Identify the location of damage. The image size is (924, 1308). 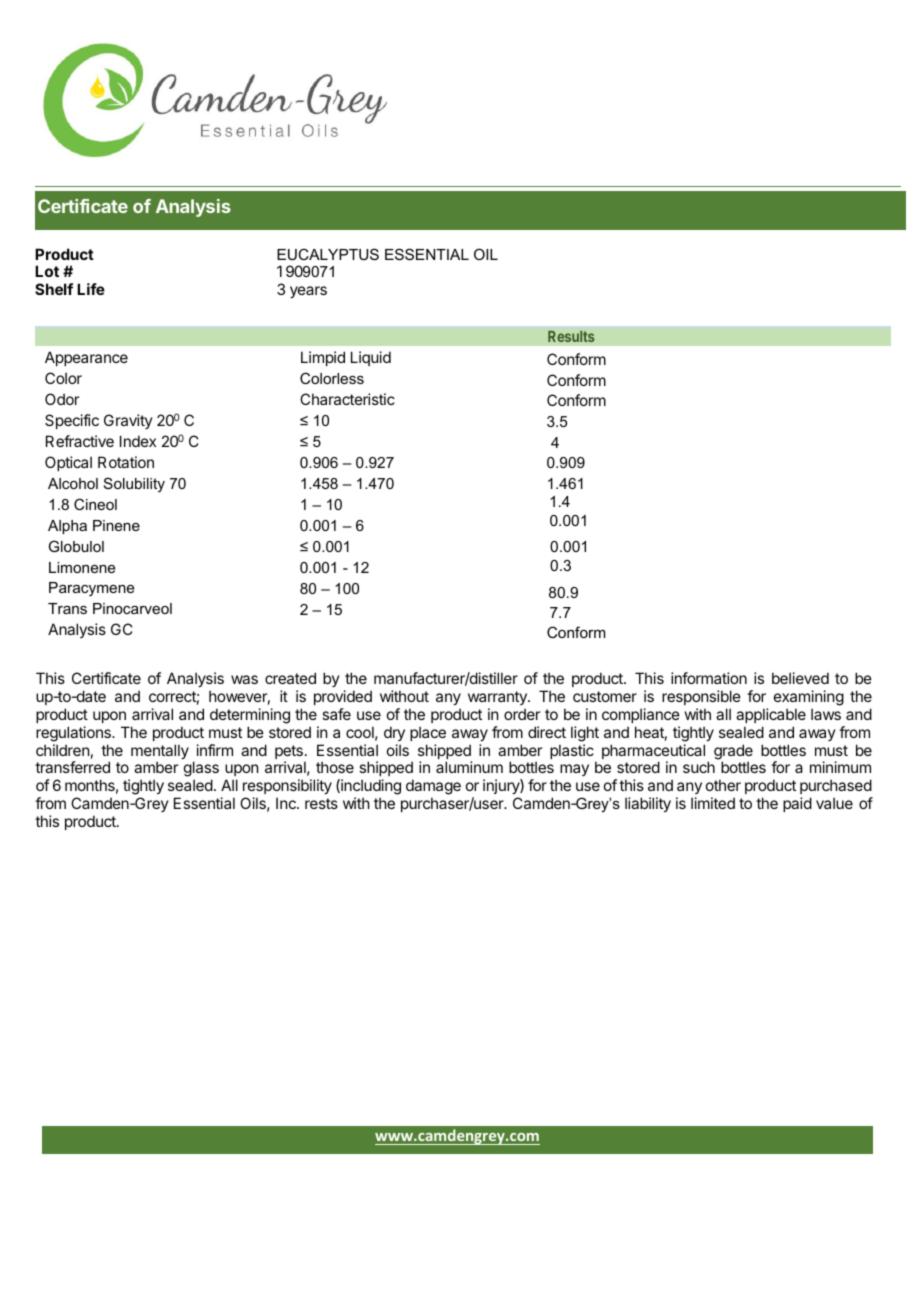
(433, 788).
